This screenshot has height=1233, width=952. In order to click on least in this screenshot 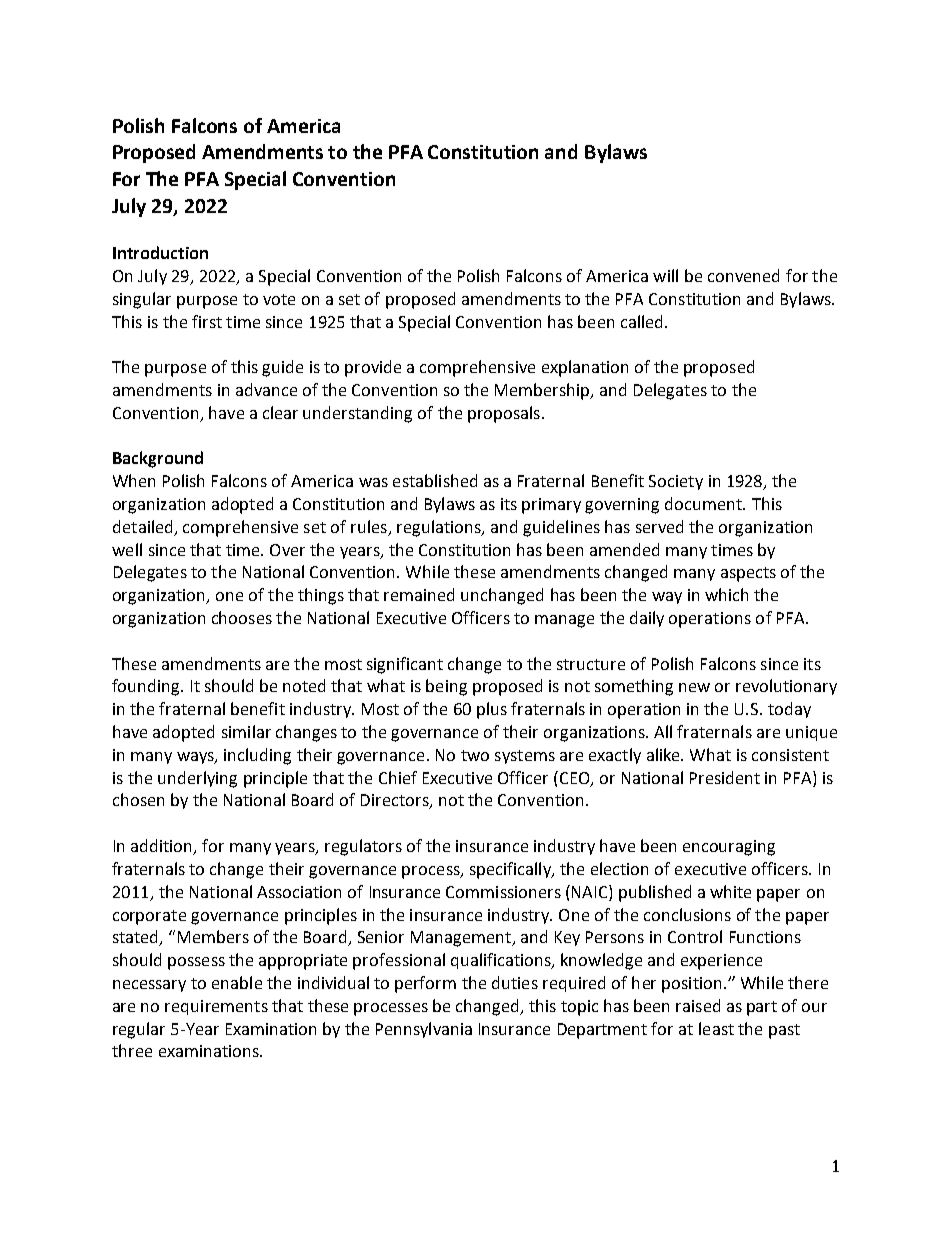, I will do `click(716, 1028)`.
